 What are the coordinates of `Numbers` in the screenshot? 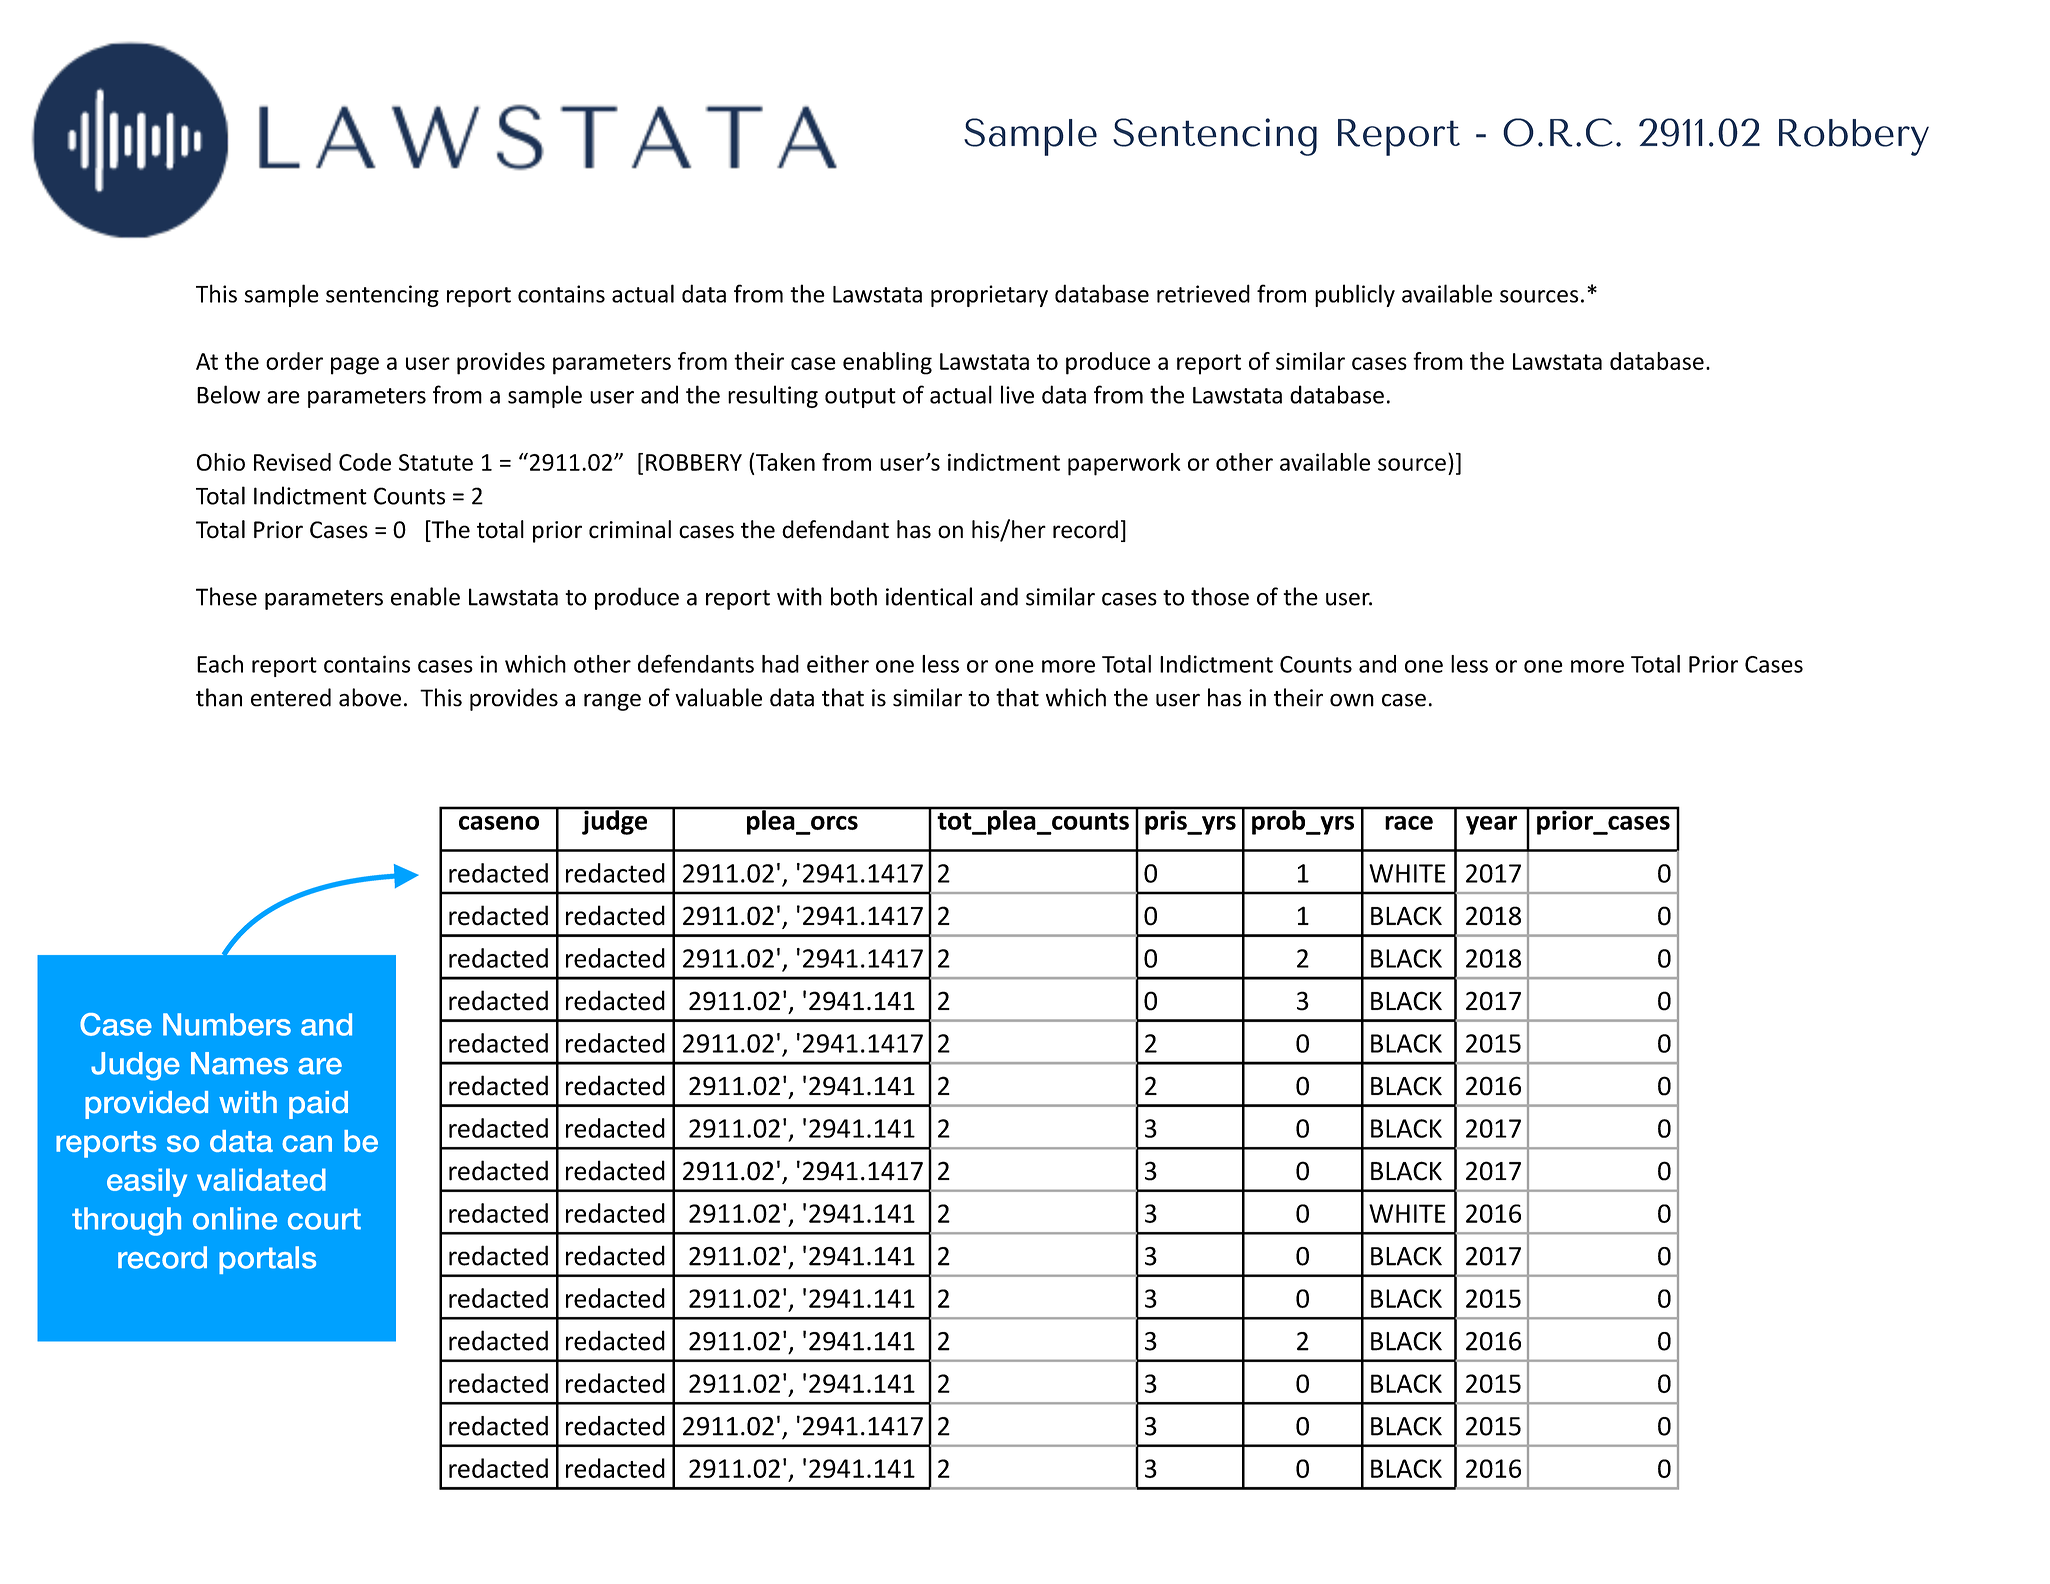 It's located at (227, 1024).
